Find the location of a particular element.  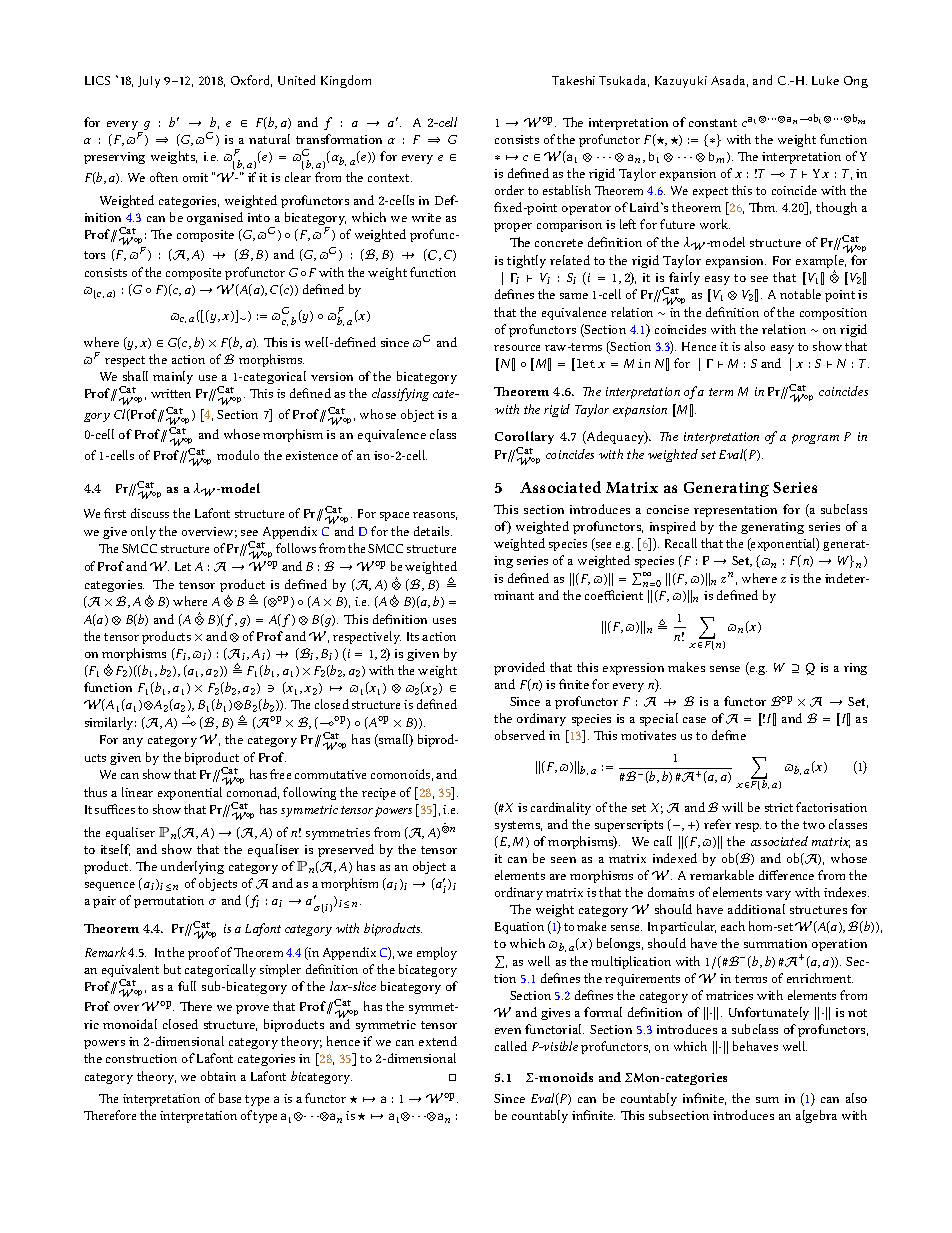

obtain is located at coordinates (218, 1076).
